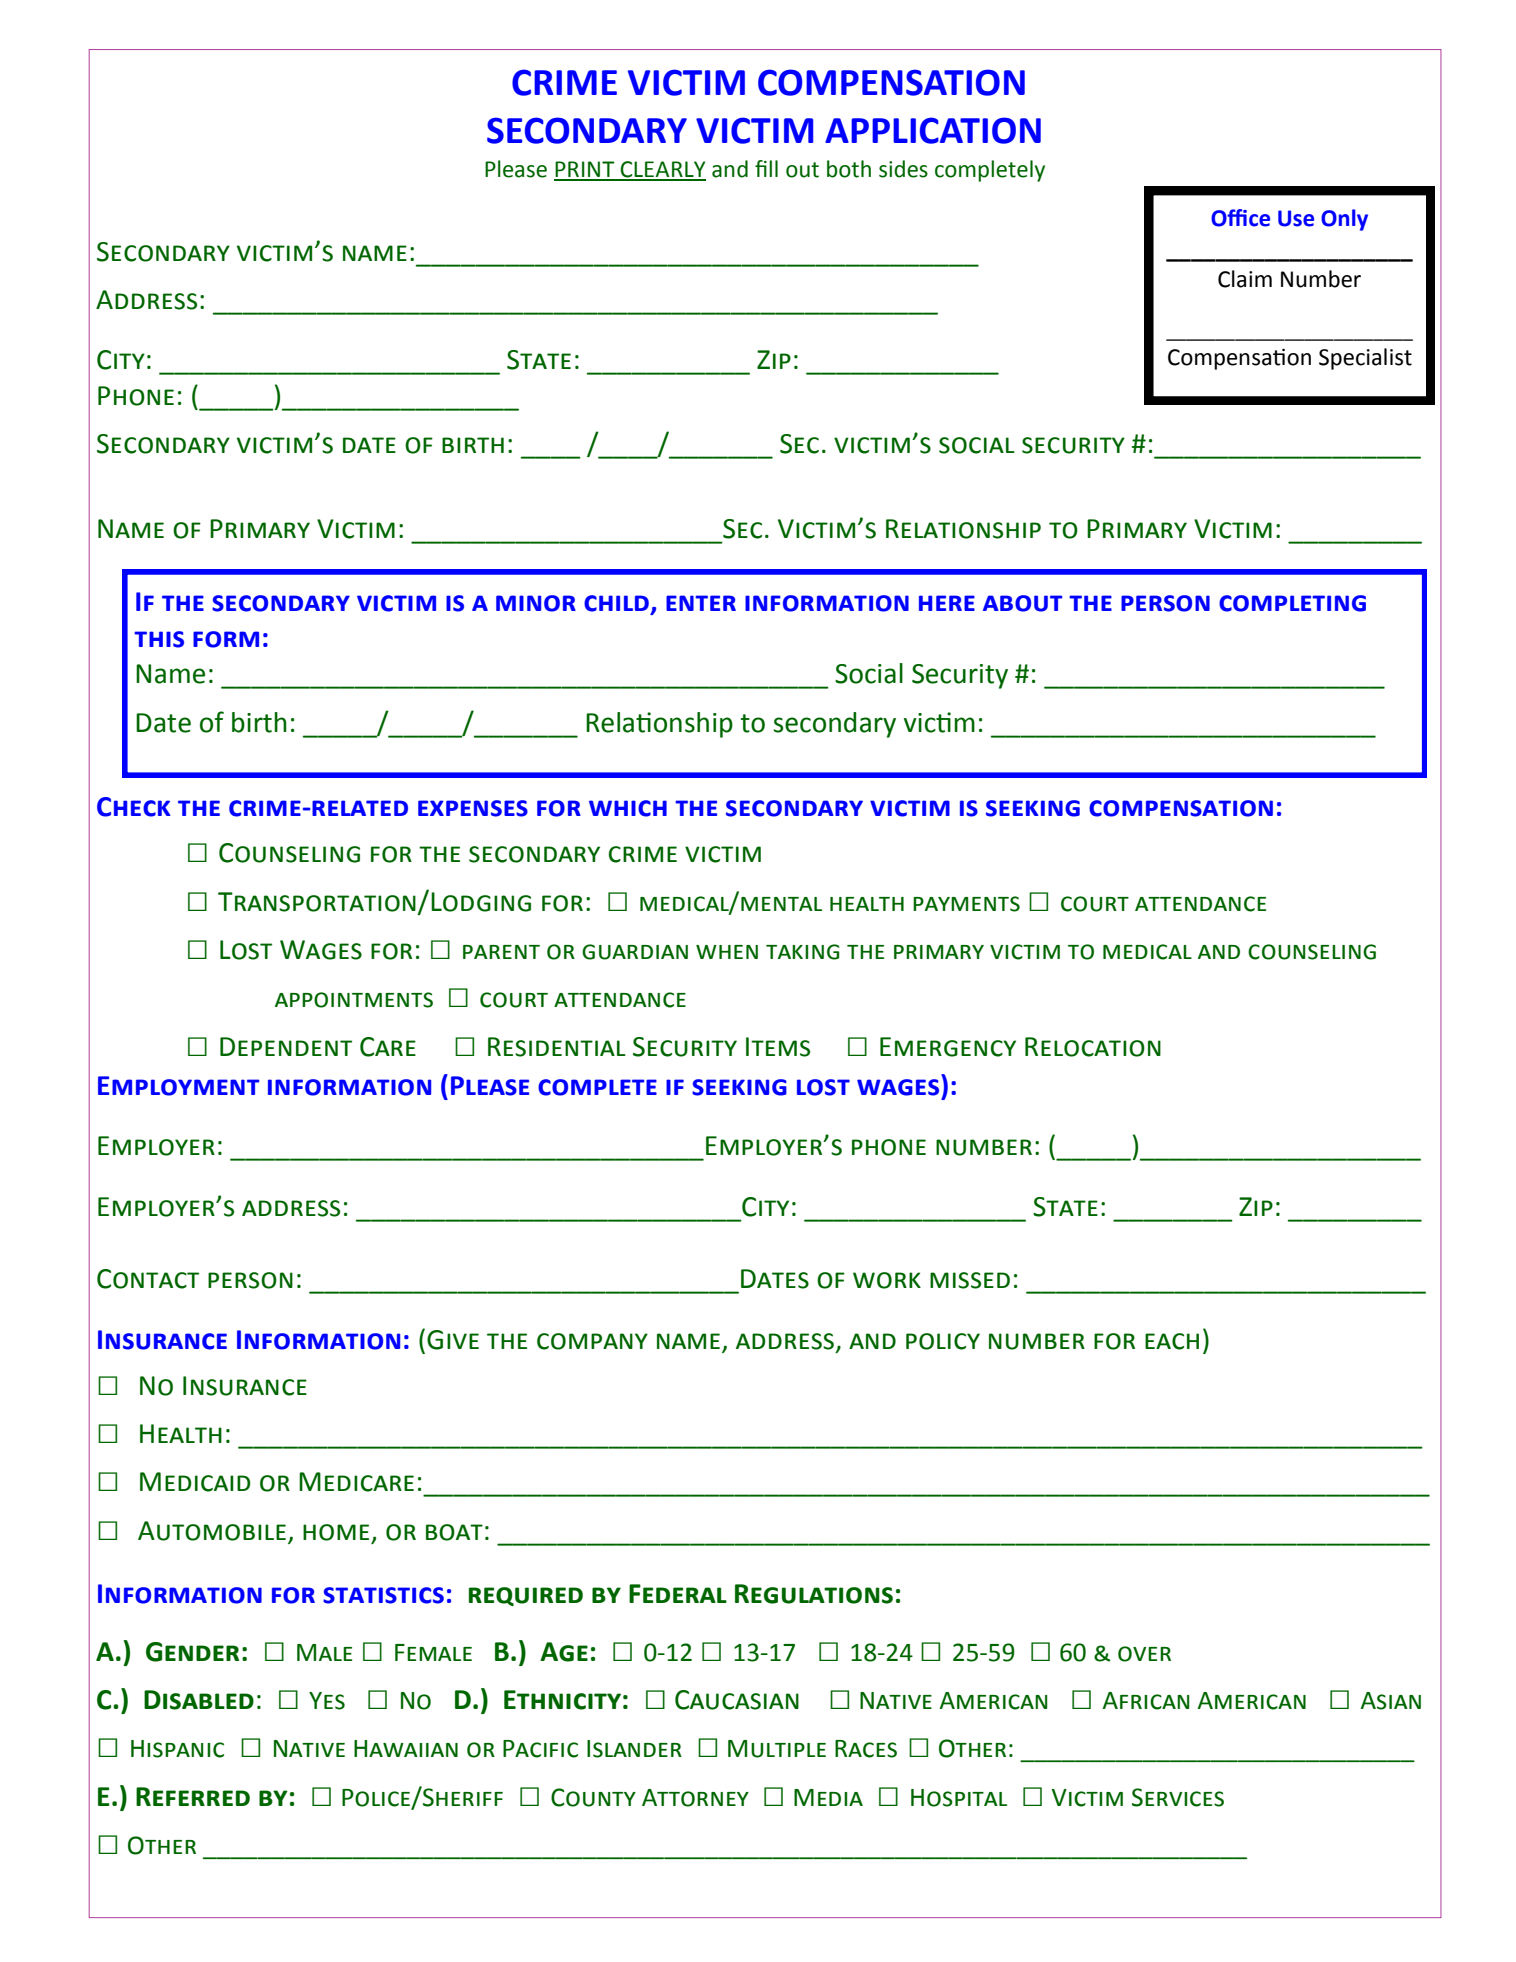 Image resolution: width=1516 pixels, height=1962 pixels. I want to click on Office, so click(1240, 218).
